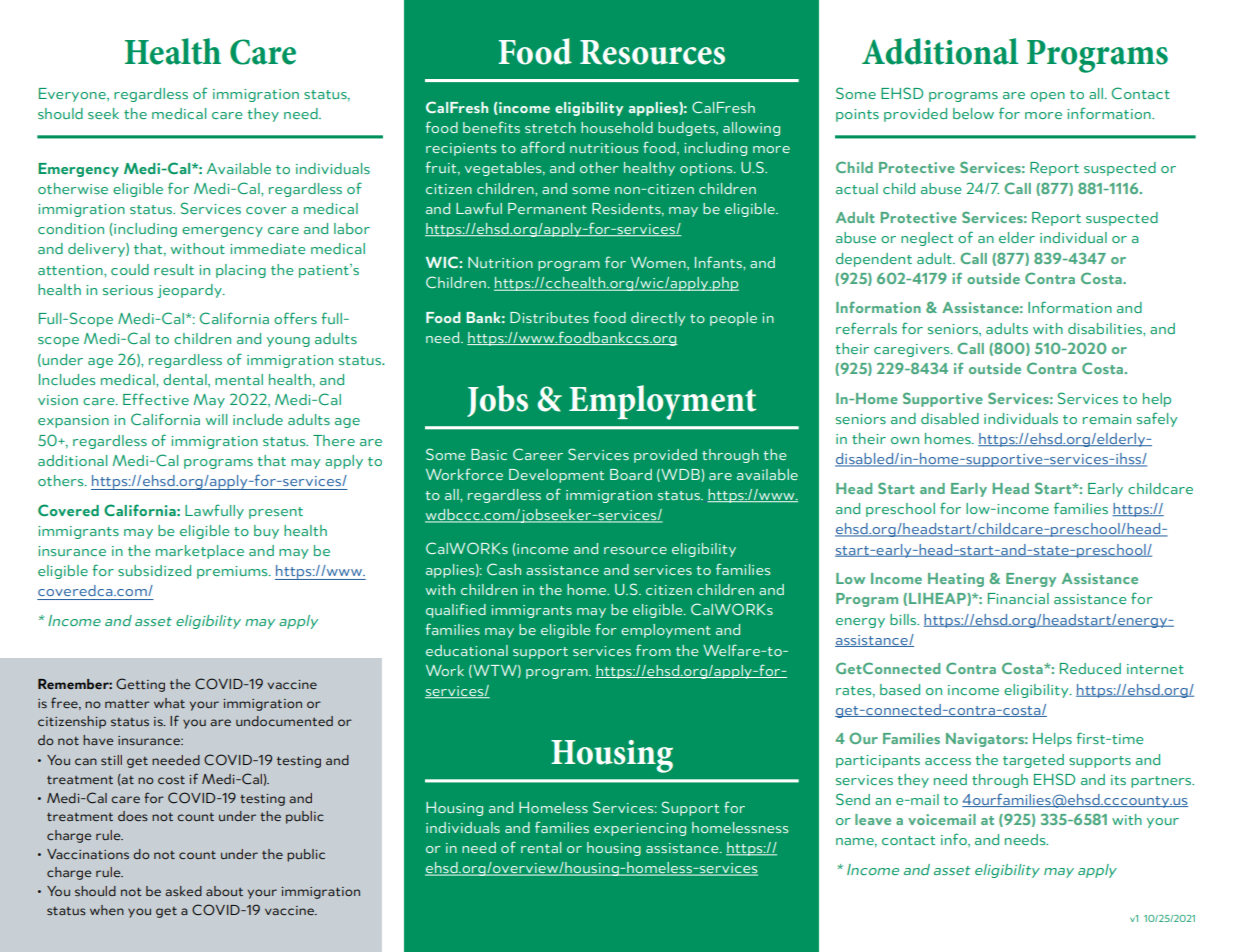 The image size is (1233, 952). Describe the element at coordinates (905, 440) in the page. I see `own` at that location.
